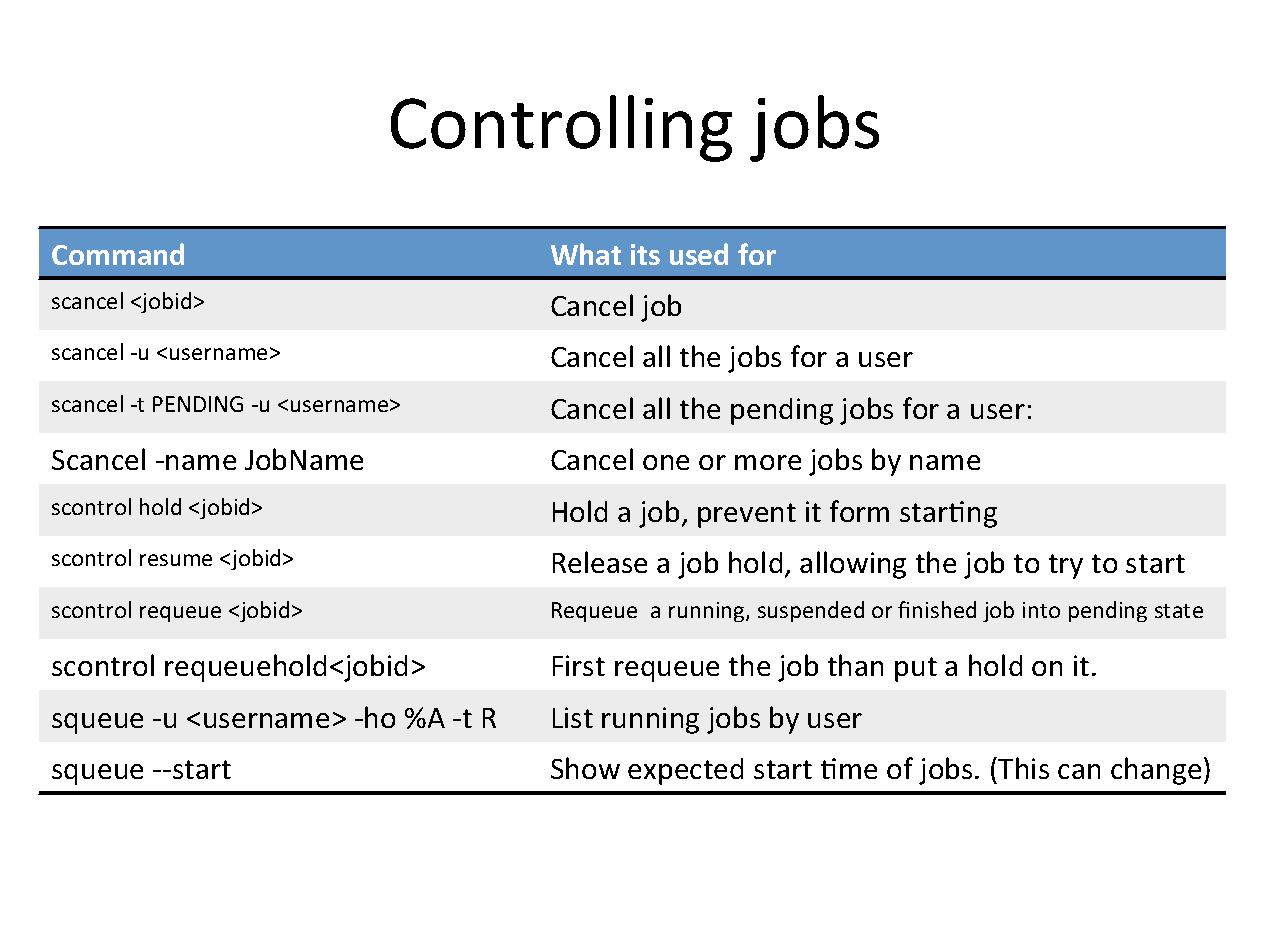  I want to click on resume, so click(176, 560).
